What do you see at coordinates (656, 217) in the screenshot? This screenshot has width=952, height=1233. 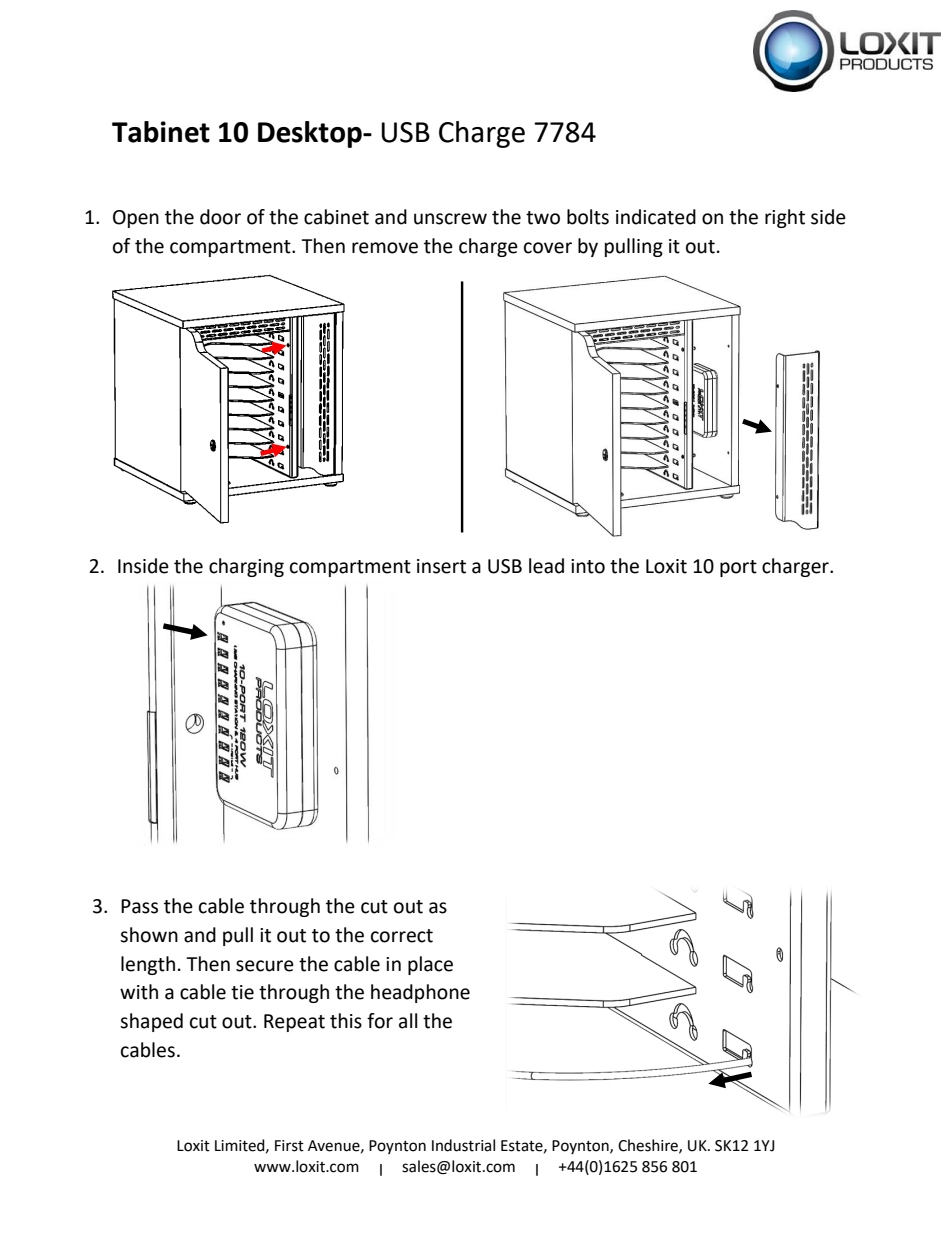 I see `indicated` at bounding box center [656, 217].
